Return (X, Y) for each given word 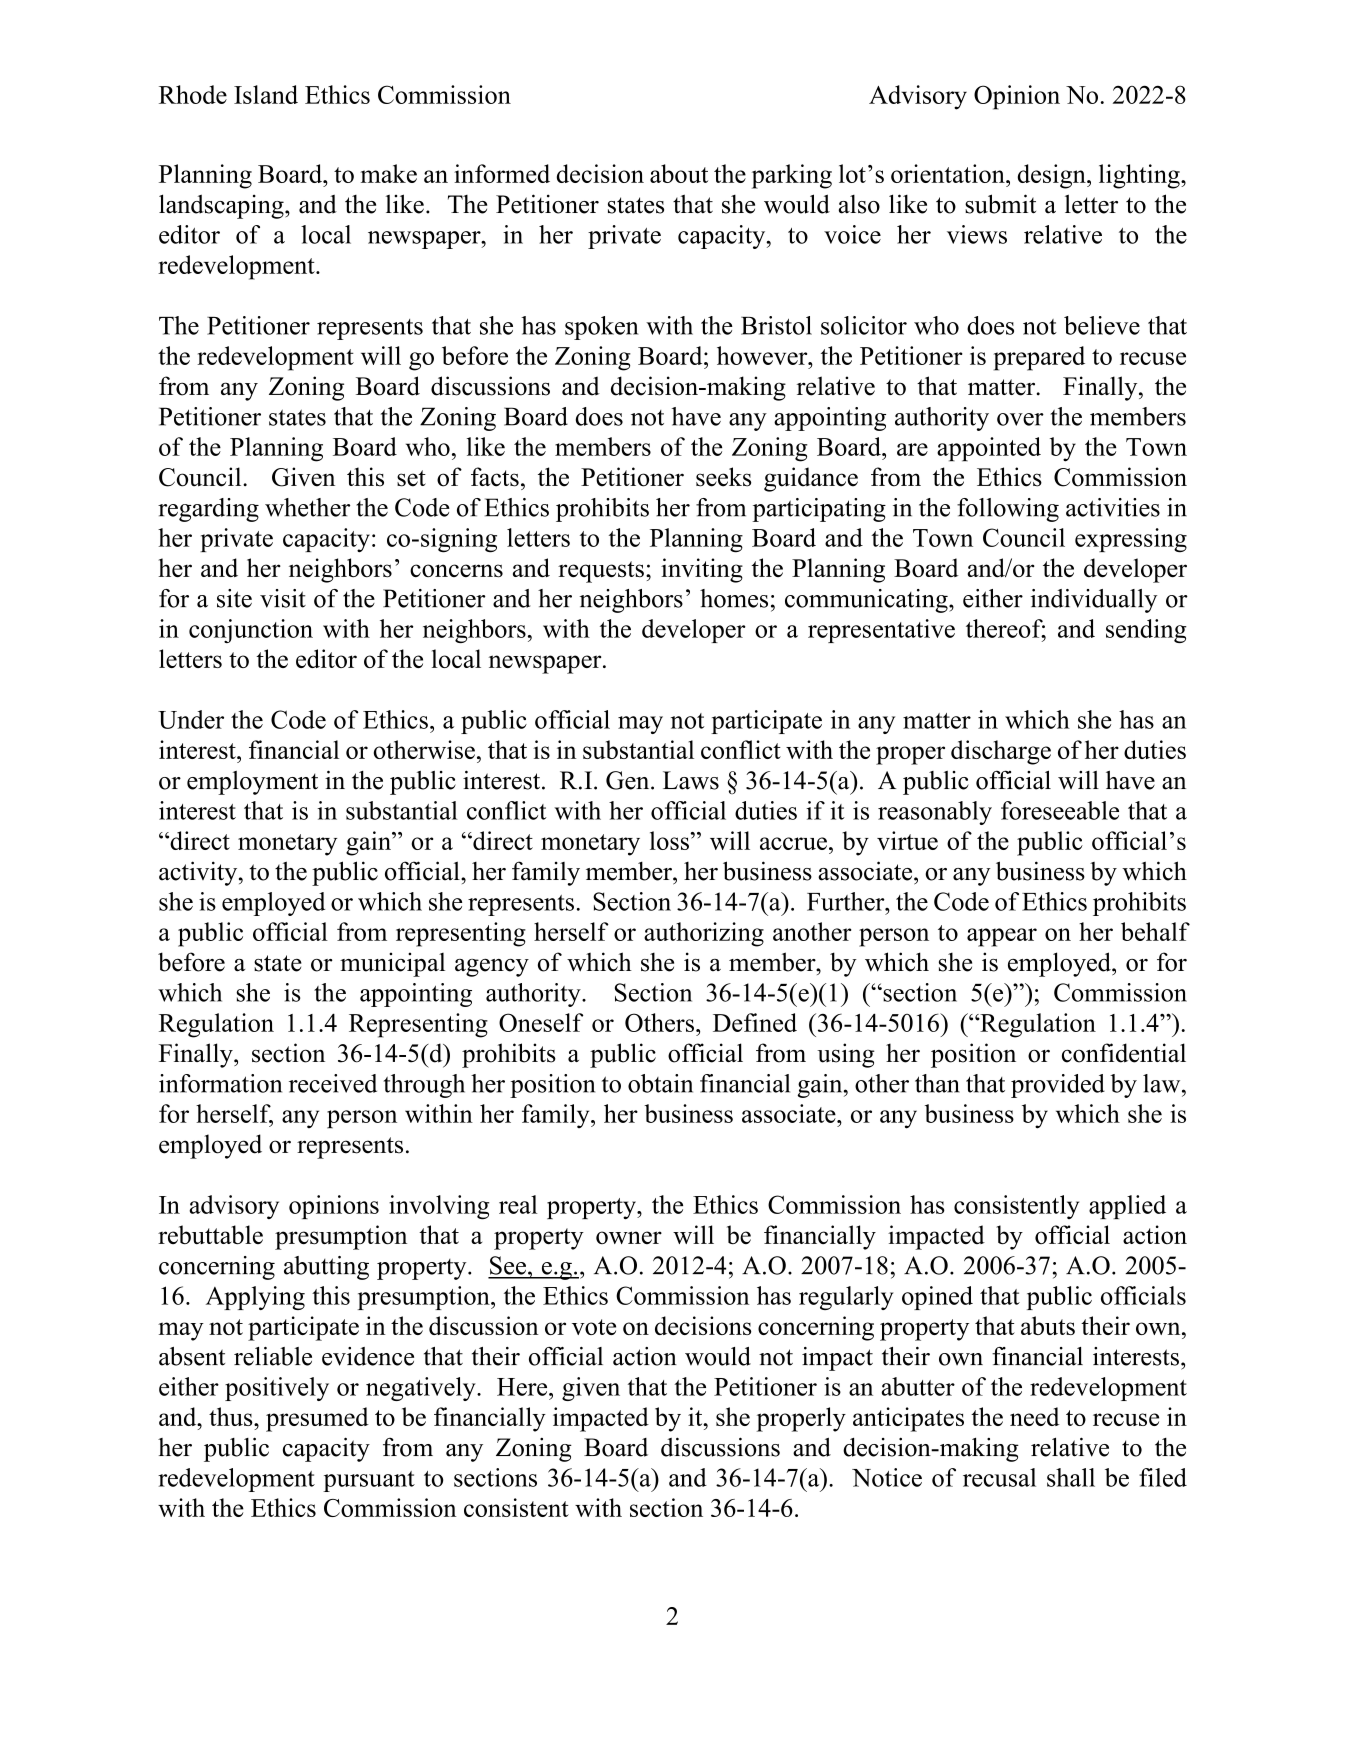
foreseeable (1060, 810)
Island (266, 94)
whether (307, 507)
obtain (660, 1083)
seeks (723, 477)
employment (252, 783)
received (333, 1083)
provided (1058, 1086)
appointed (989, 449)
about (679, 173)
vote (594, 1327)
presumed (317, 1419)
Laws (691, 780)
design (1052, 176)
